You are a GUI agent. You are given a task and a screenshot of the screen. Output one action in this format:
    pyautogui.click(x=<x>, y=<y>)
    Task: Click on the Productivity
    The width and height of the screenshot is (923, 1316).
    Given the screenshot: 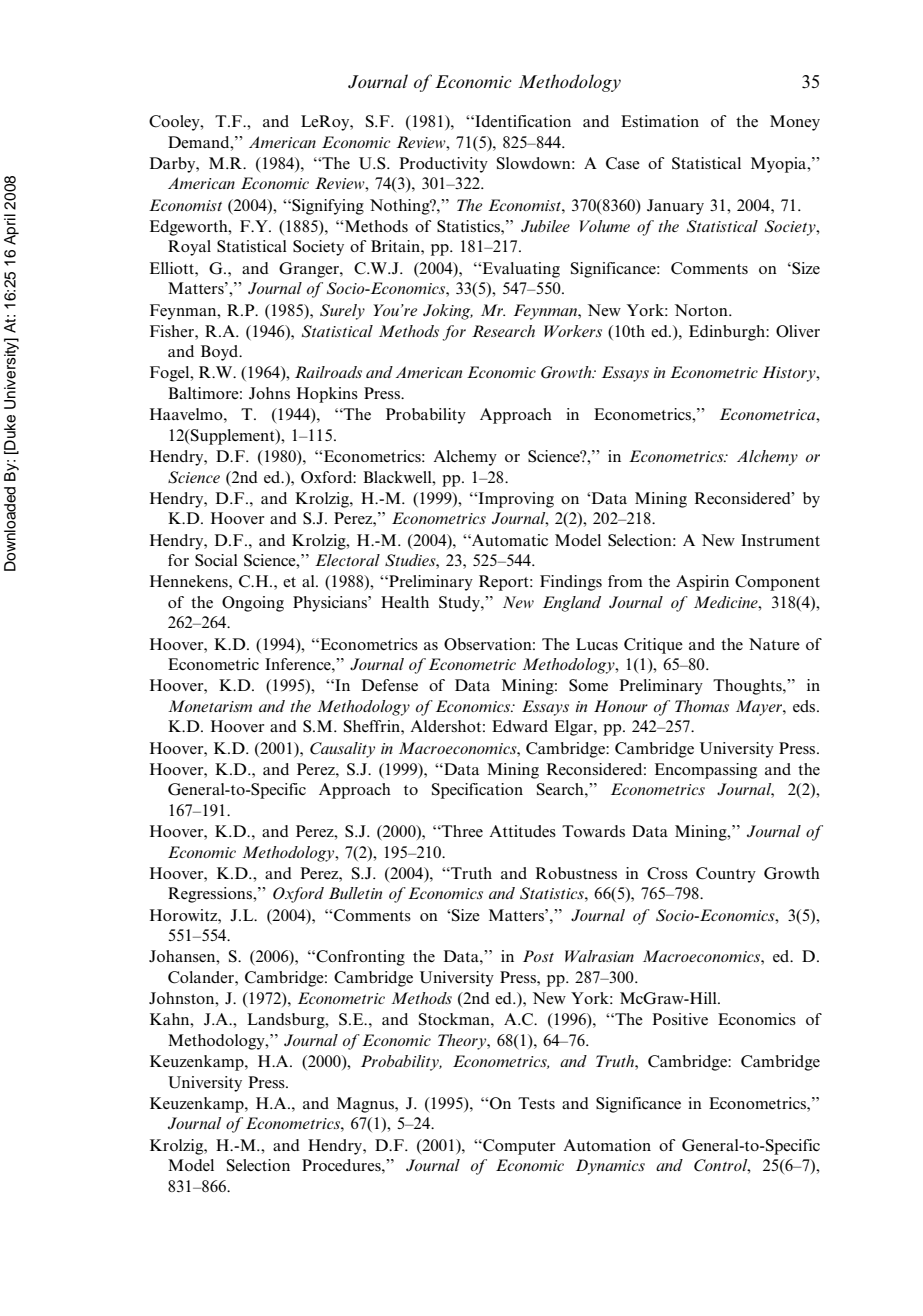 What is the action you would take?
    pyautogui.click(x=443, y=165)
